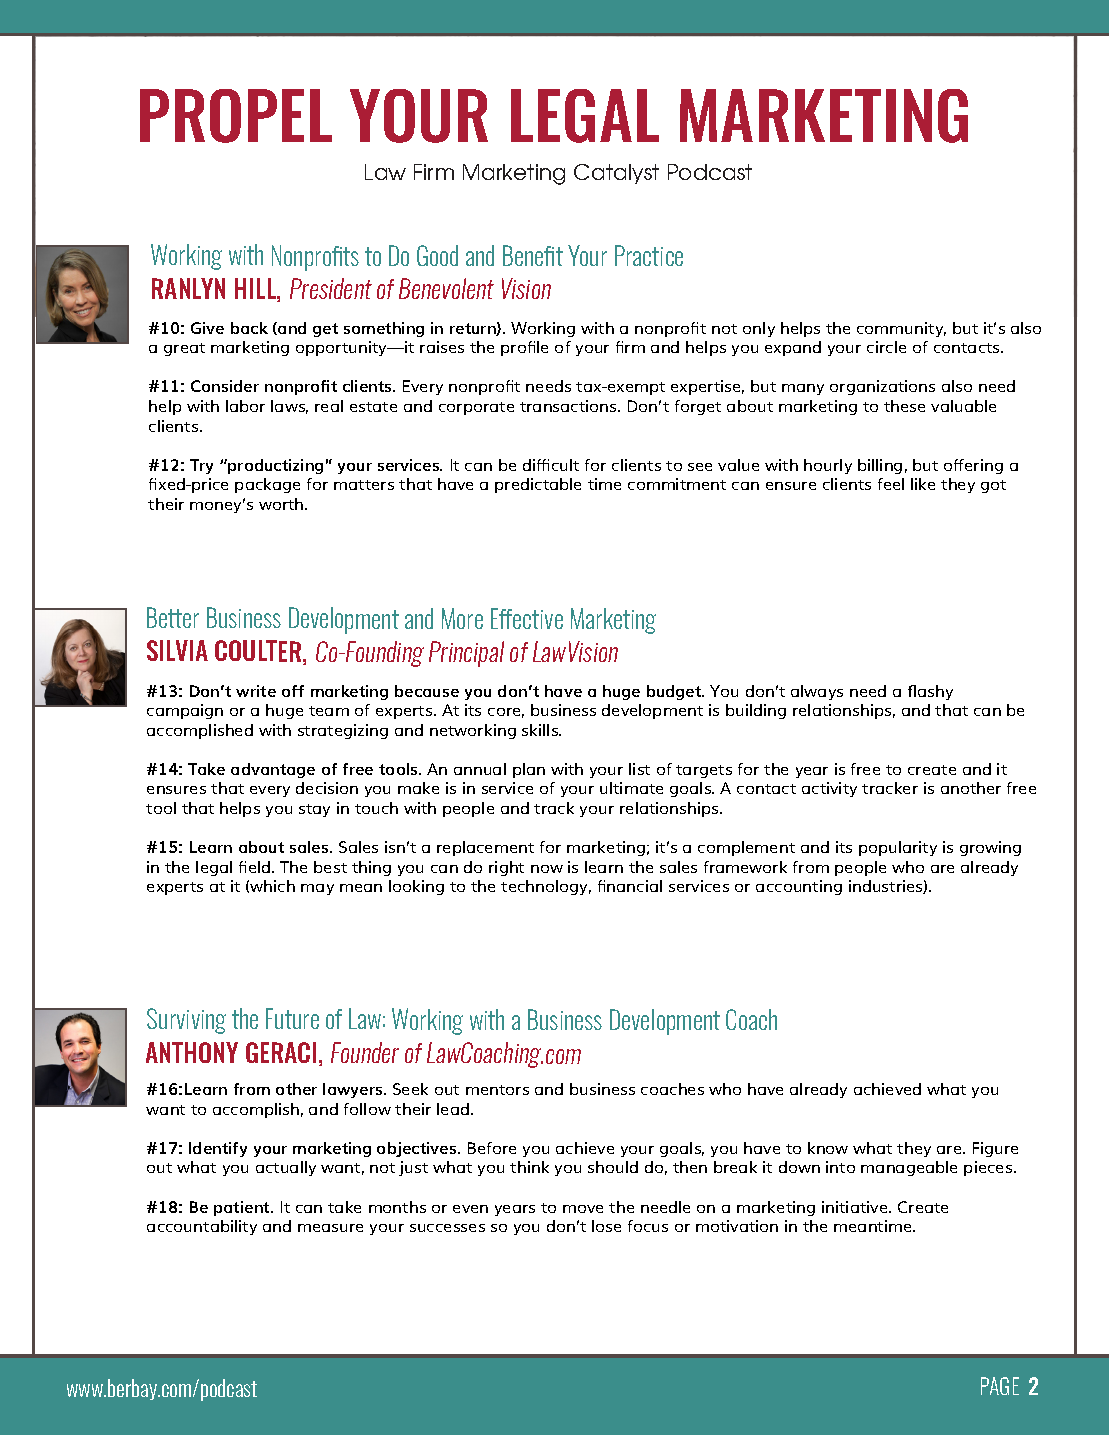 The height and width of the screenshot is (1435, 1109). Describe the element at coordinates (606, 1226) in the screenshot. I see `lose` at that location.
